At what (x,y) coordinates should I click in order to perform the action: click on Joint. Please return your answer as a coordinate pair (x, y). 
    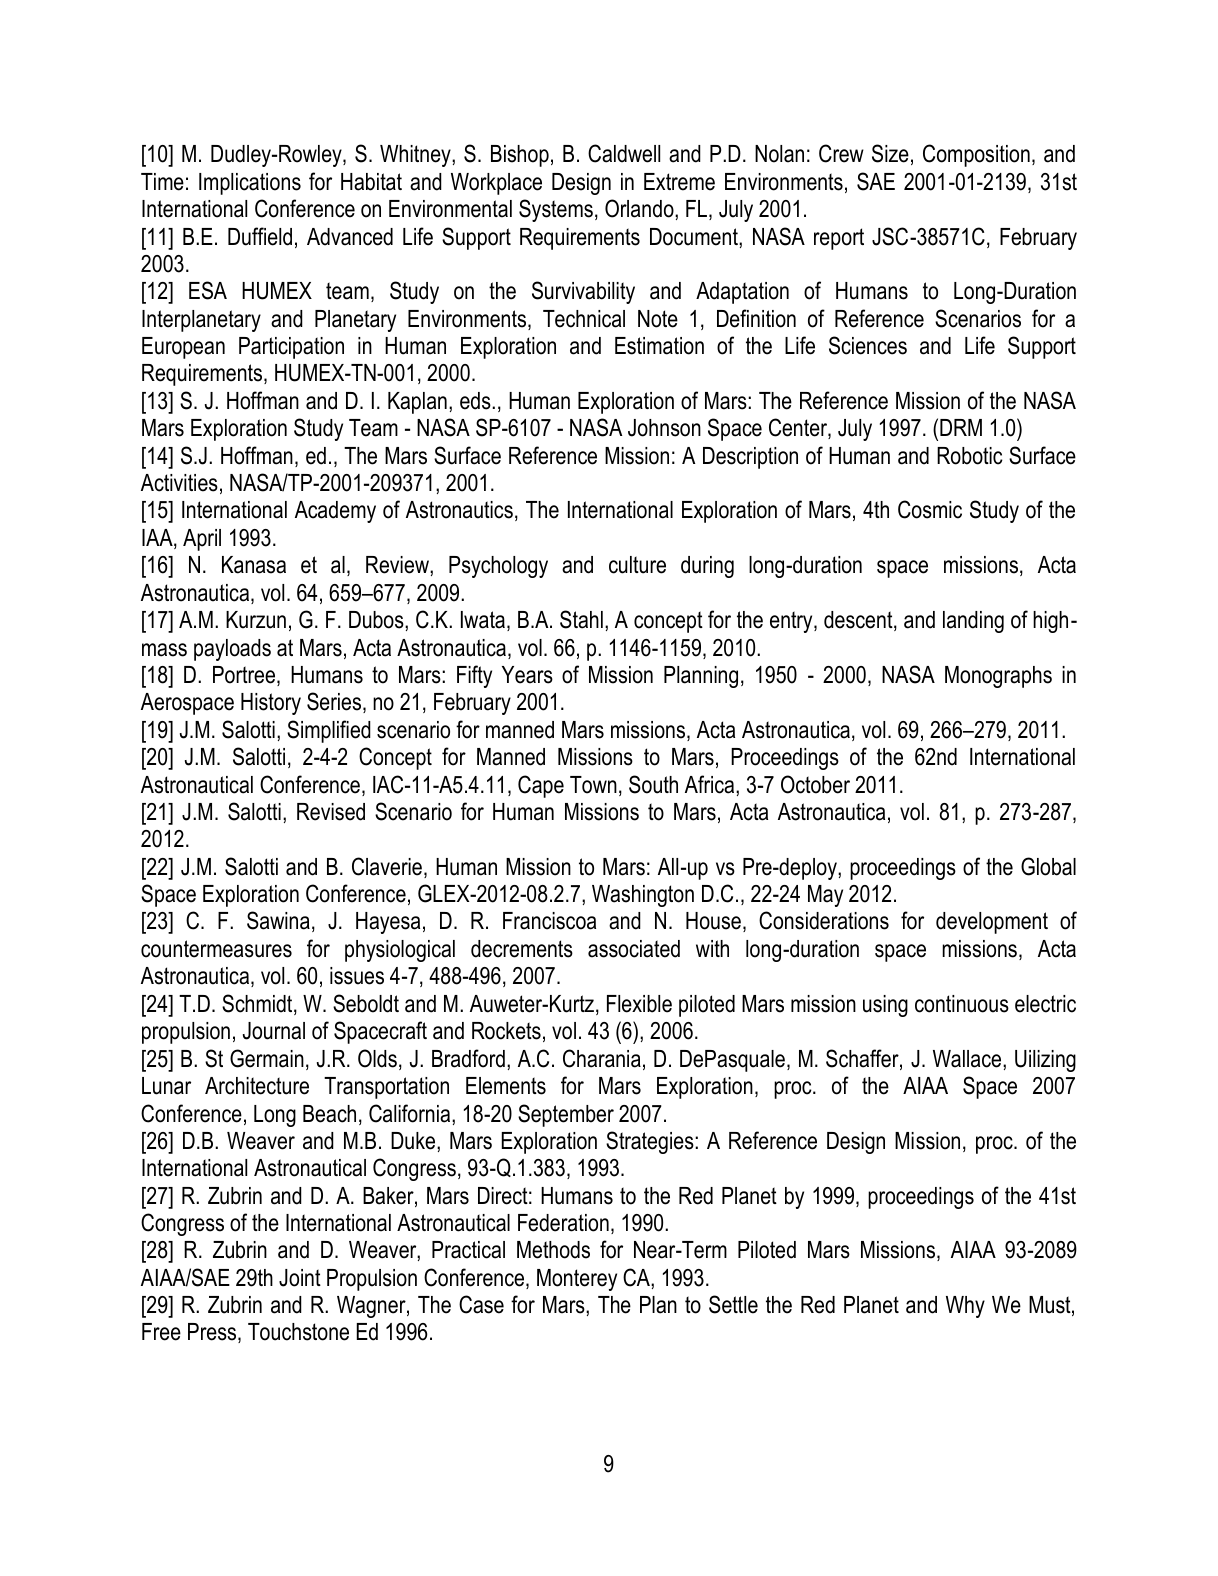
    Looking at the image, I should click on (300, 1278).
